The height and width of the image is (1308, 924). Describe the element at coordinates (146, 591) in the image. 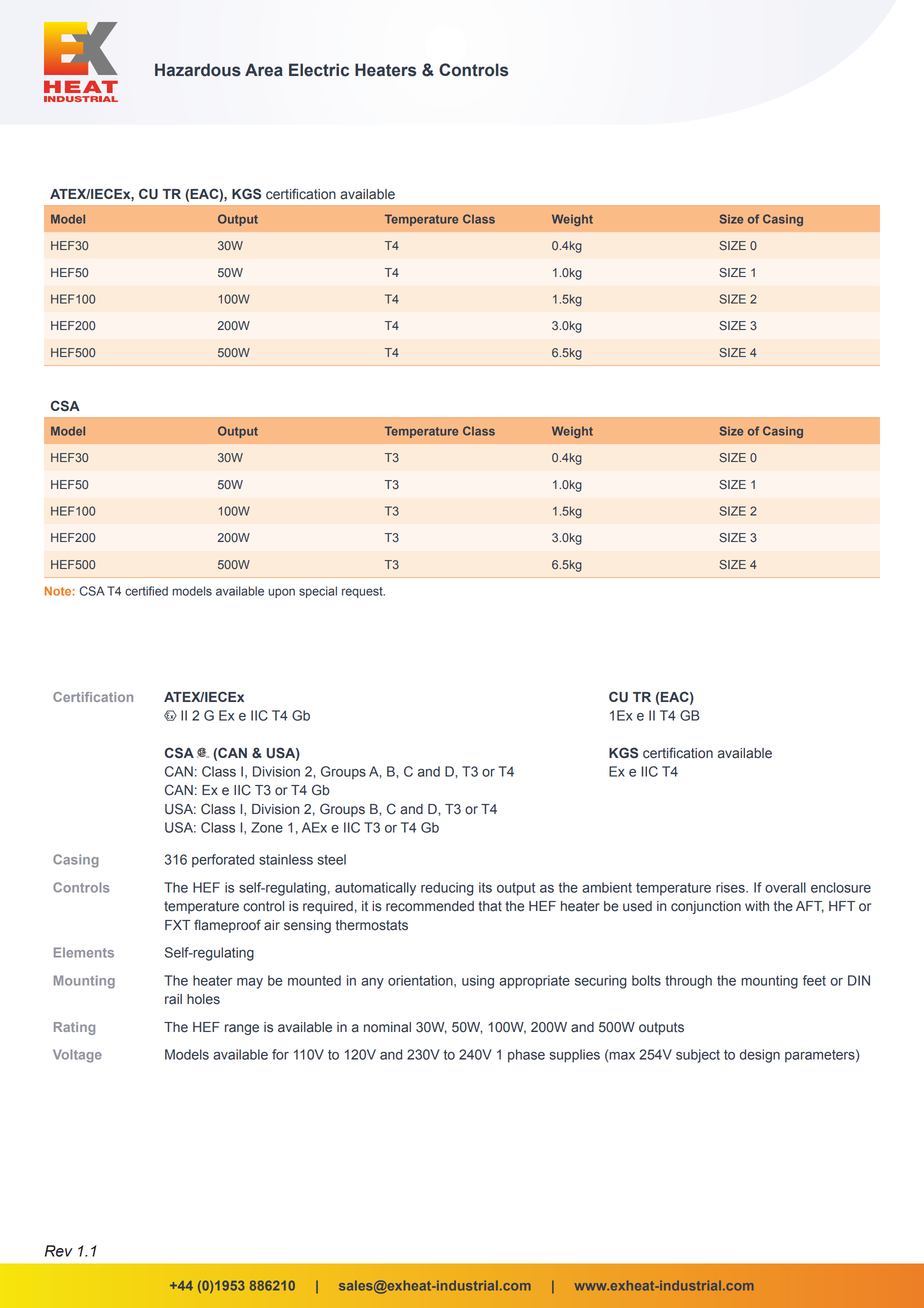

I see `certified` at that location.
